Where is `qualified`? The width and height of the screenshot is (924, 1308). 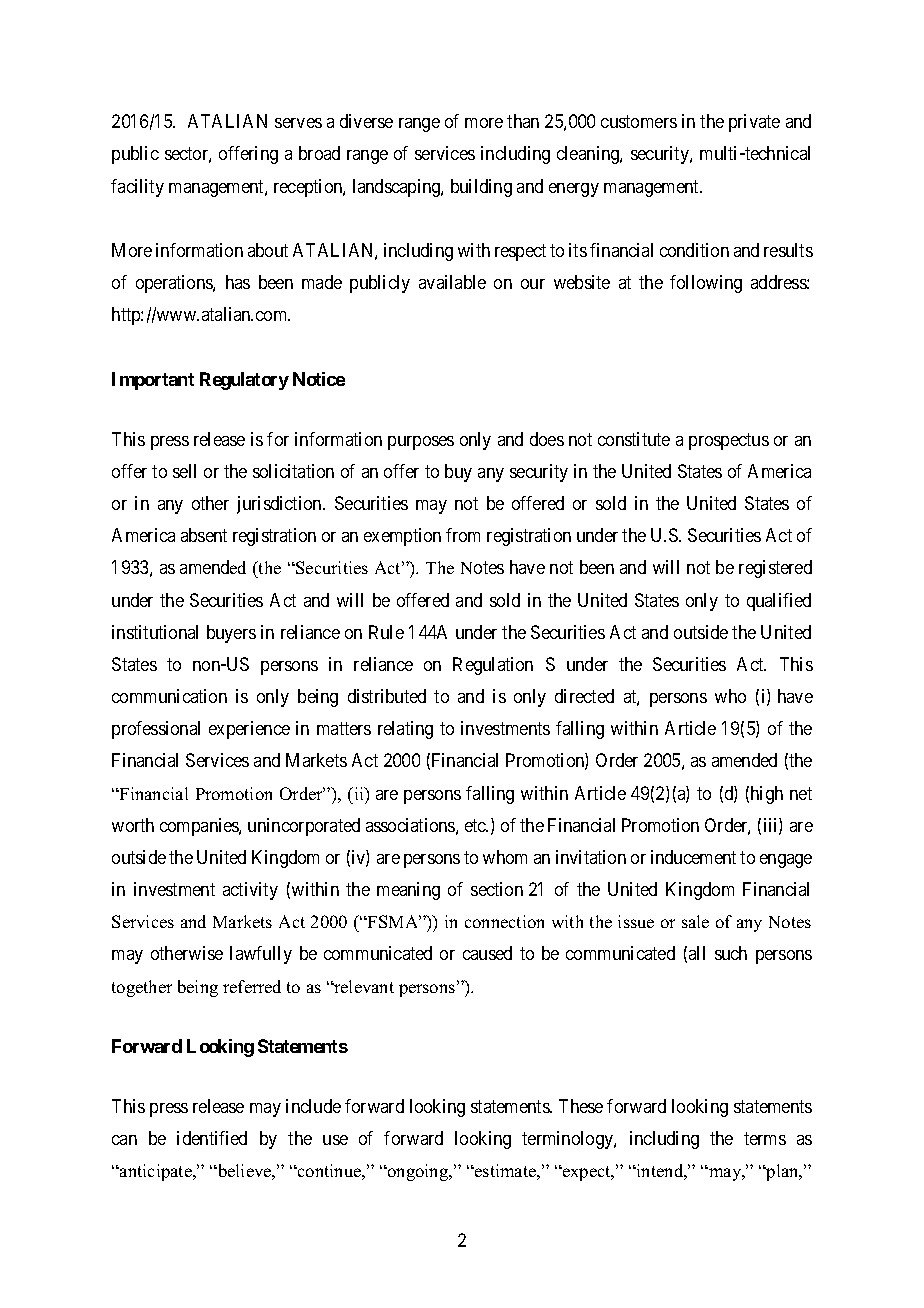 qualified is located at coordinates (779, 602).
